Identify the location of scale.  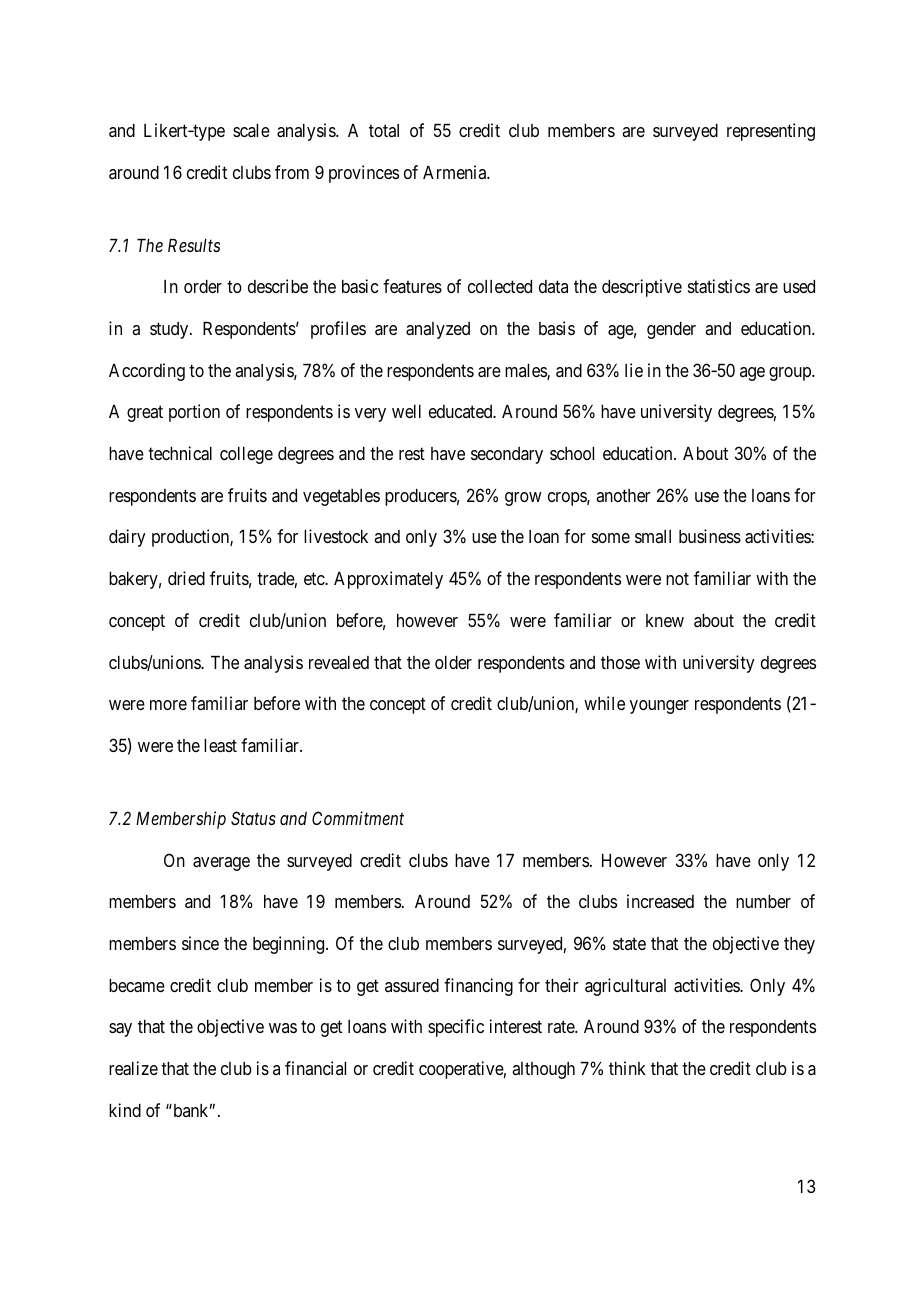
(251, 130).
